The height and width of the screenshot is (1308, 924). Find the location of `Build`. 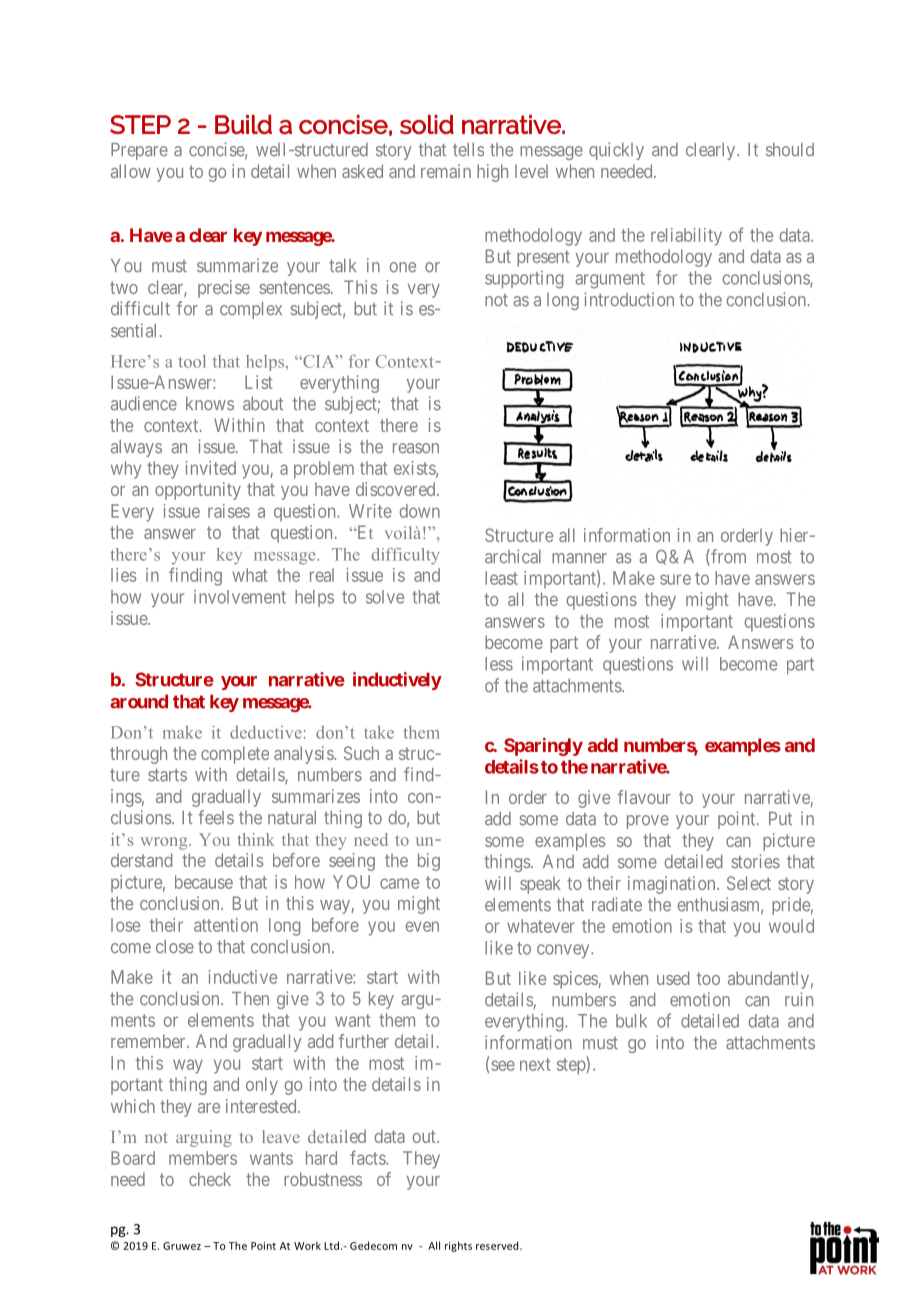

Build is located at coordinates (243, 124).
